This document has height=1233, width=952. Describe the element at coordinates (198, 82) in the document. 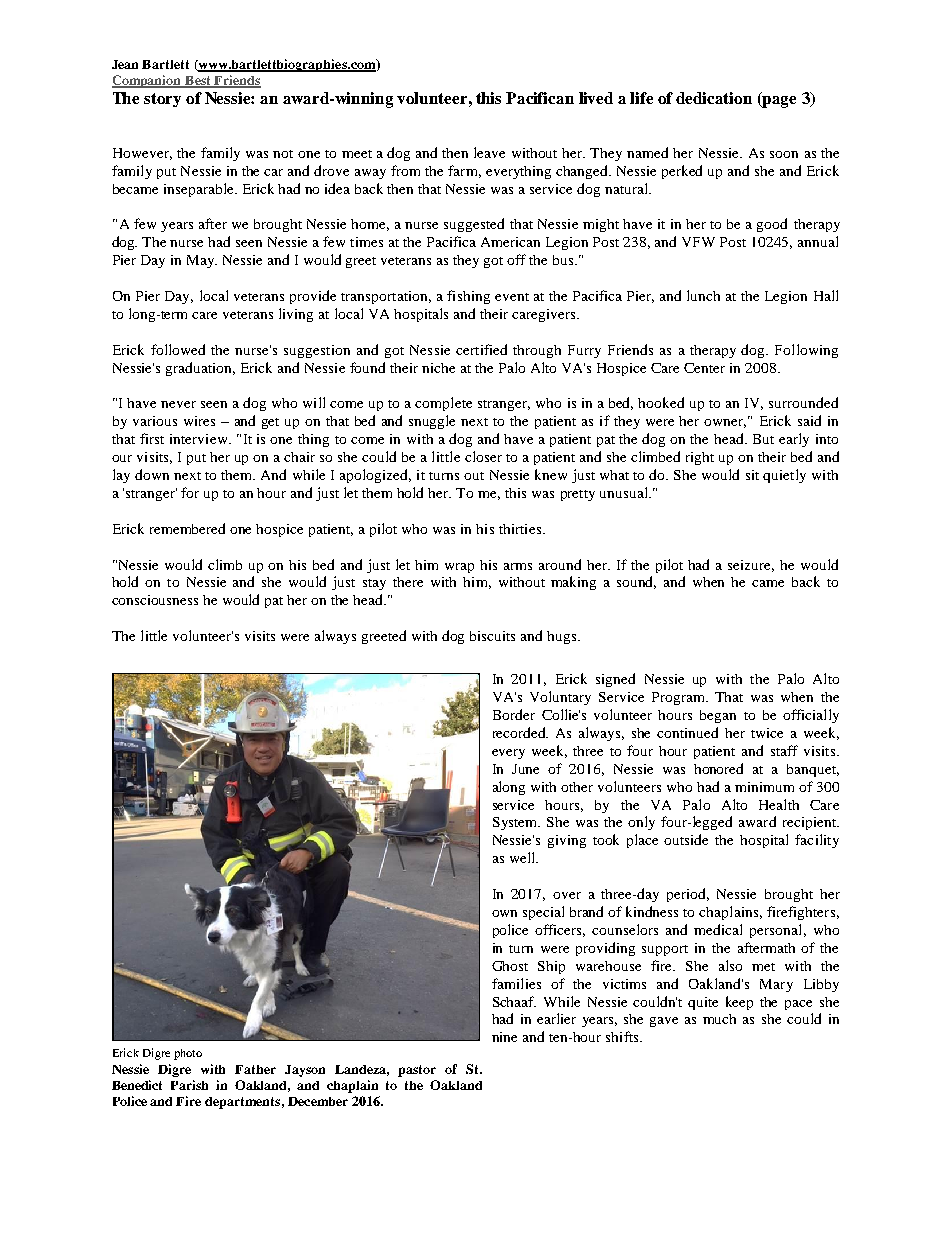

I see `Best` at that location.
